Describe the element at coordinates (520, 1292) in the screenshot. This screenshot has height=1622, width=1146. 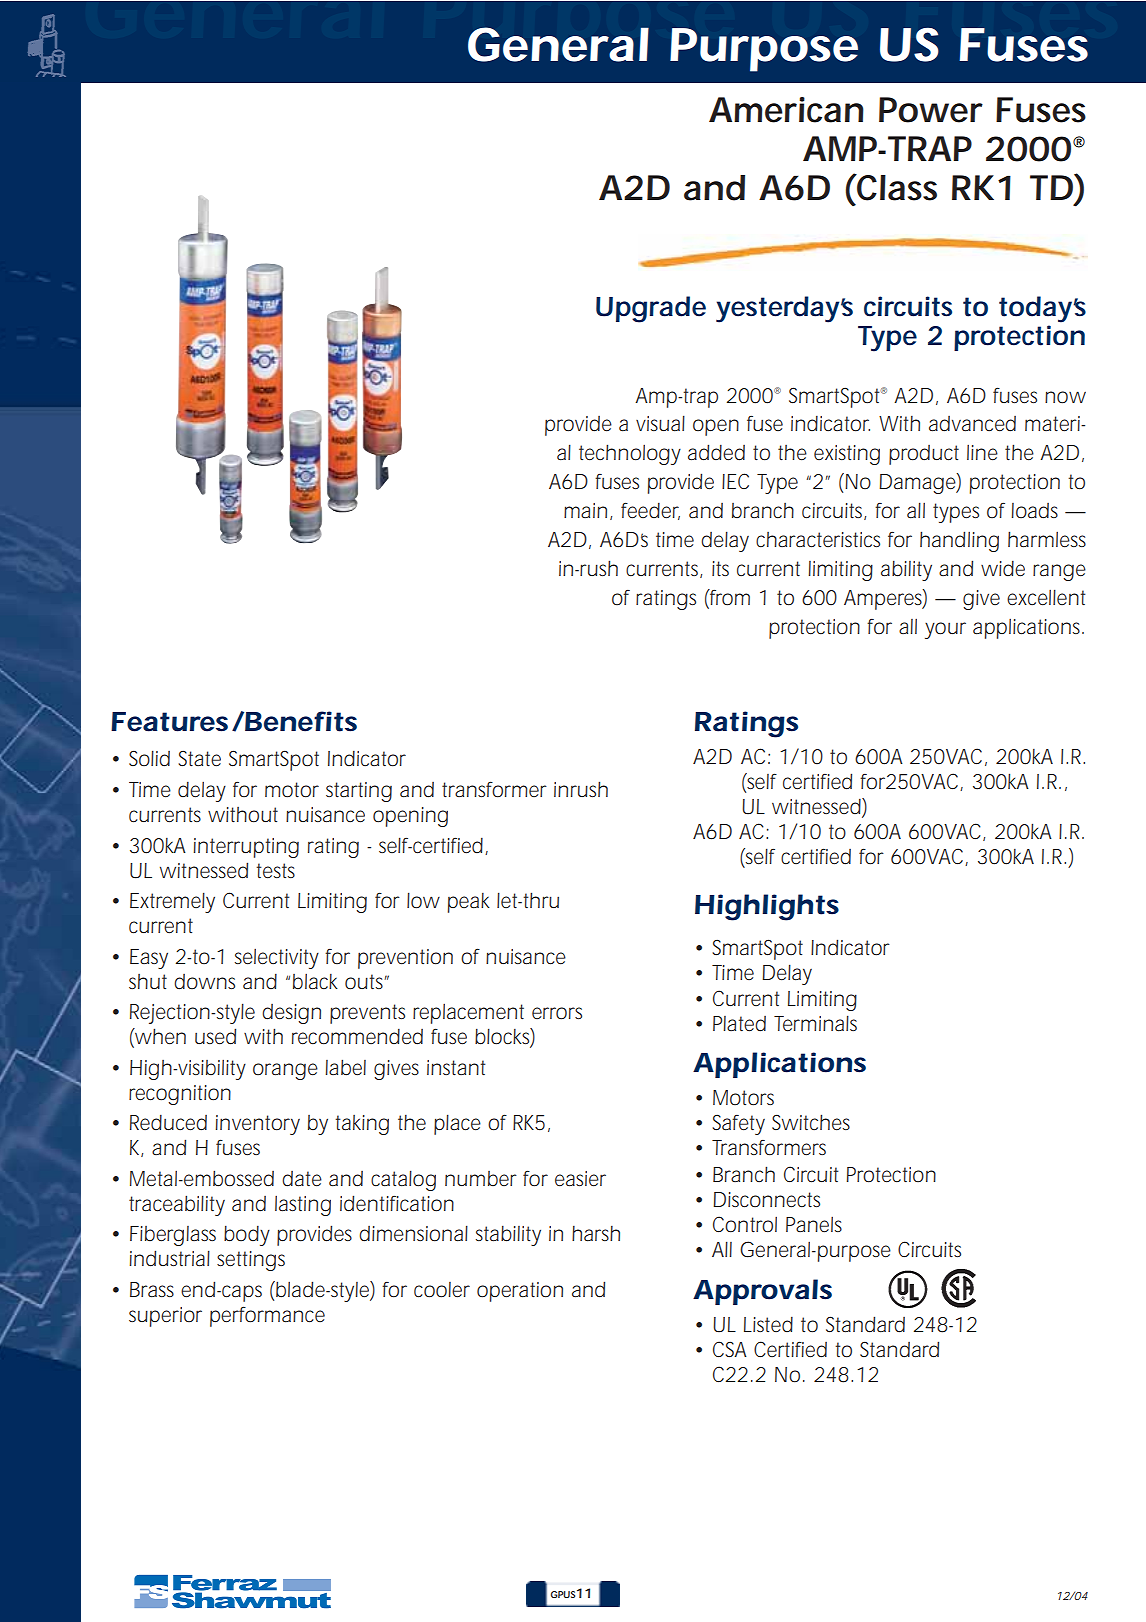
I see `operation` at that location.
